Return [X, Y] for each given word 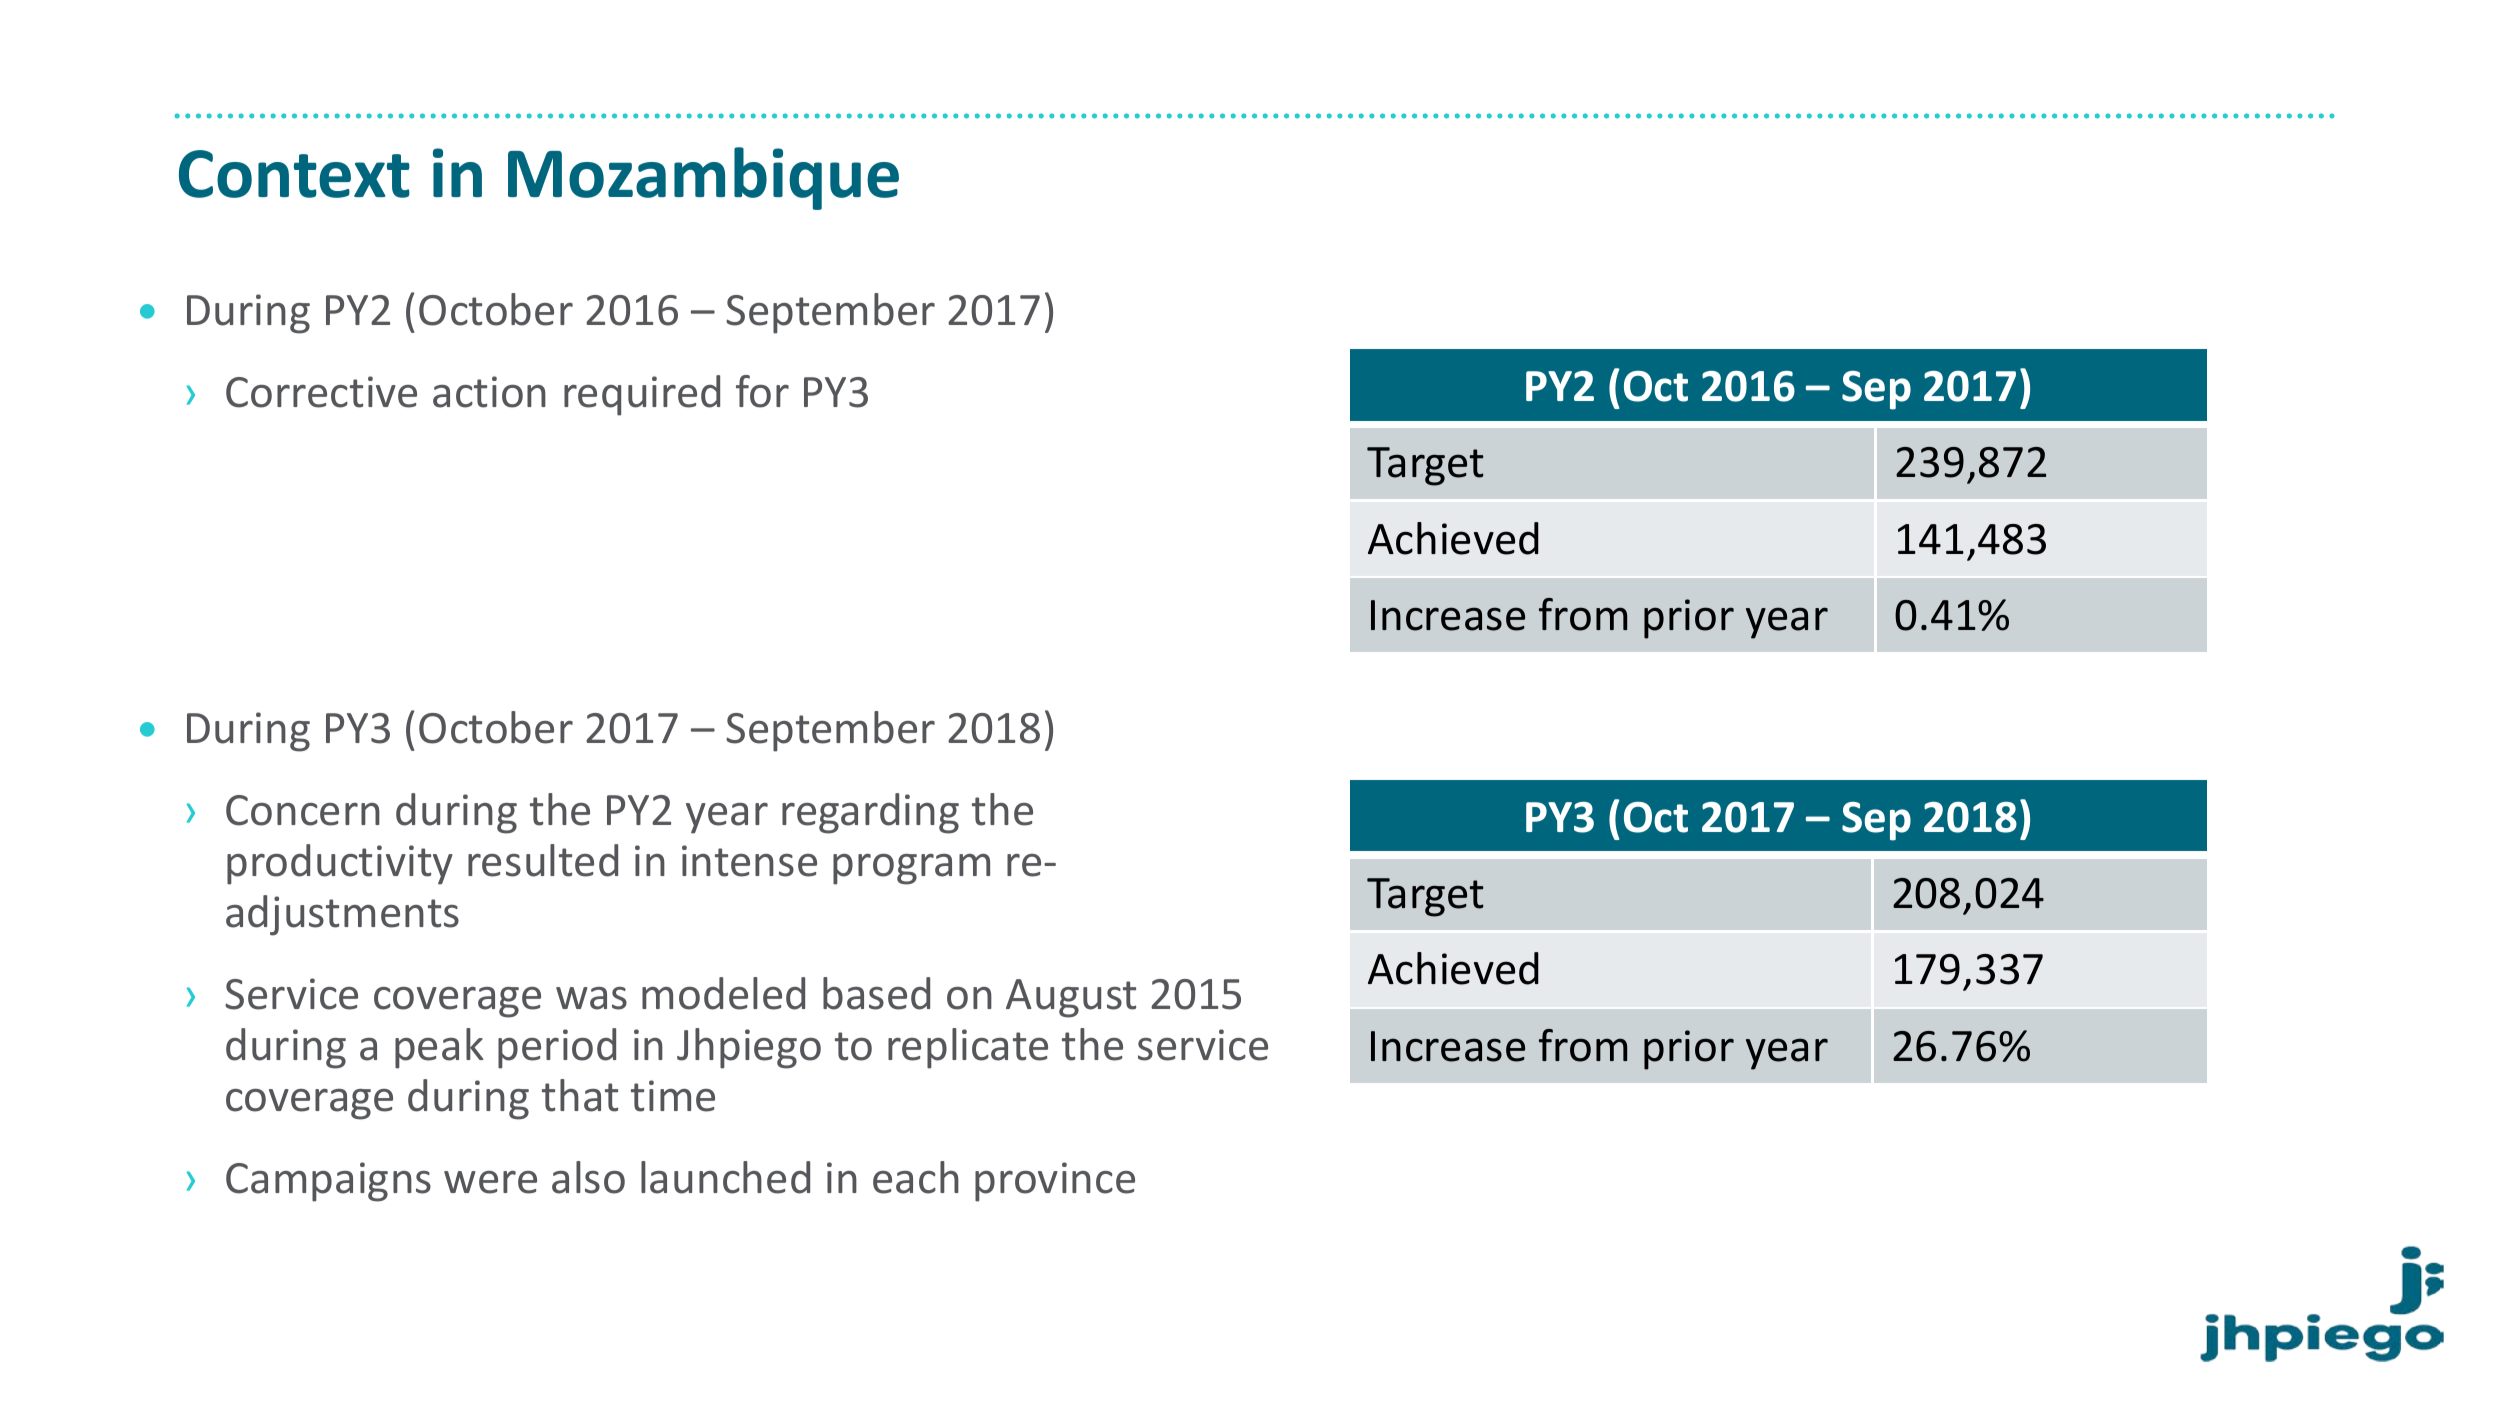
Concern [303, 810]
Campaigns [328, 1182]
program [911, 869]
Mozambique [703, 178]
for [762, 391]
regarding [870, 813]
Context [294, 174]
